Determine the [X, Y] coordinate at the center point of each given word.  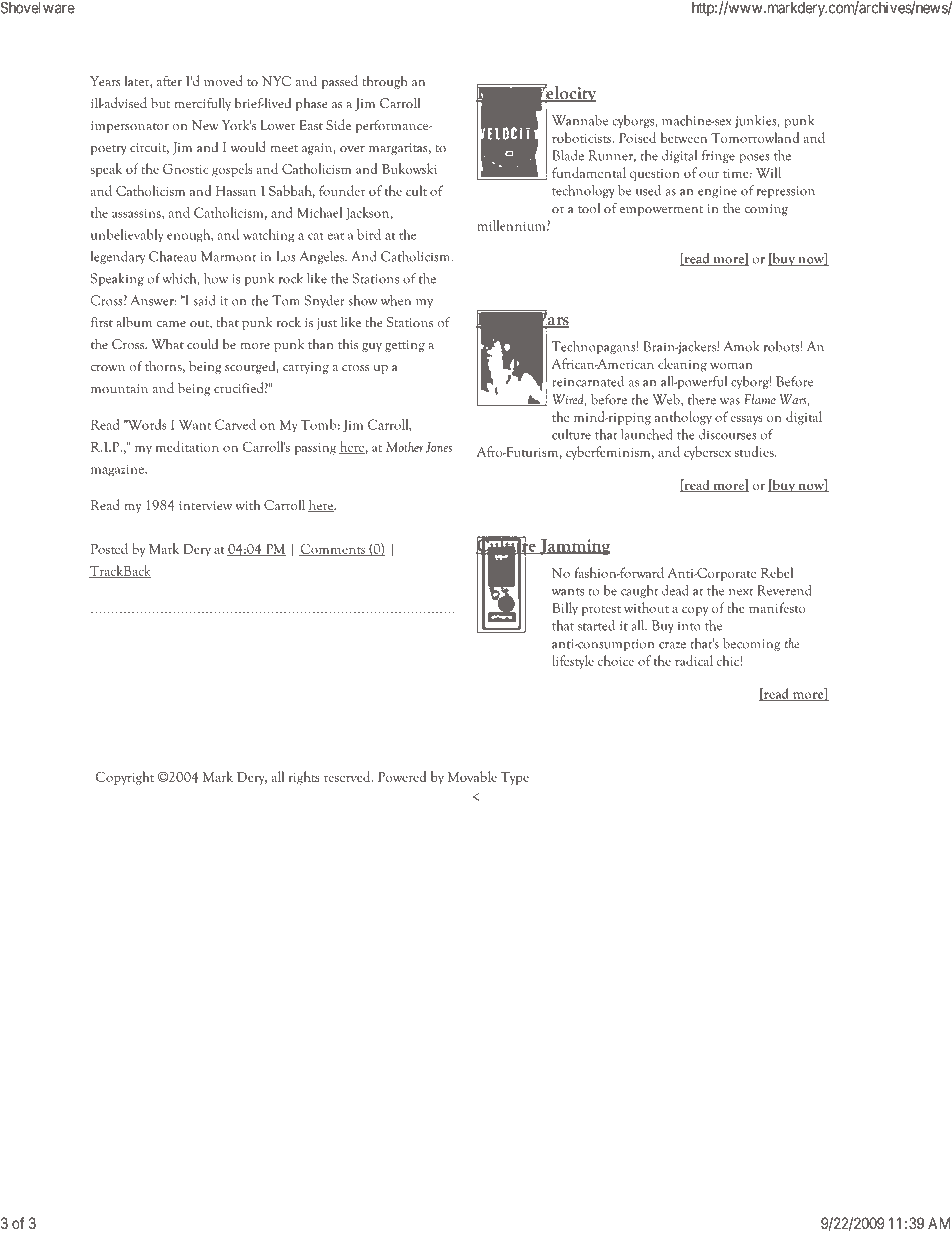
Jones [439, 447]
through [385, 82]
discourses [728, 434]
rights [304, 778]
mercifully [202, 104]
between [684, 137]
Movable [472, 776]
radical [694, 660]
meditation [187, 446]
